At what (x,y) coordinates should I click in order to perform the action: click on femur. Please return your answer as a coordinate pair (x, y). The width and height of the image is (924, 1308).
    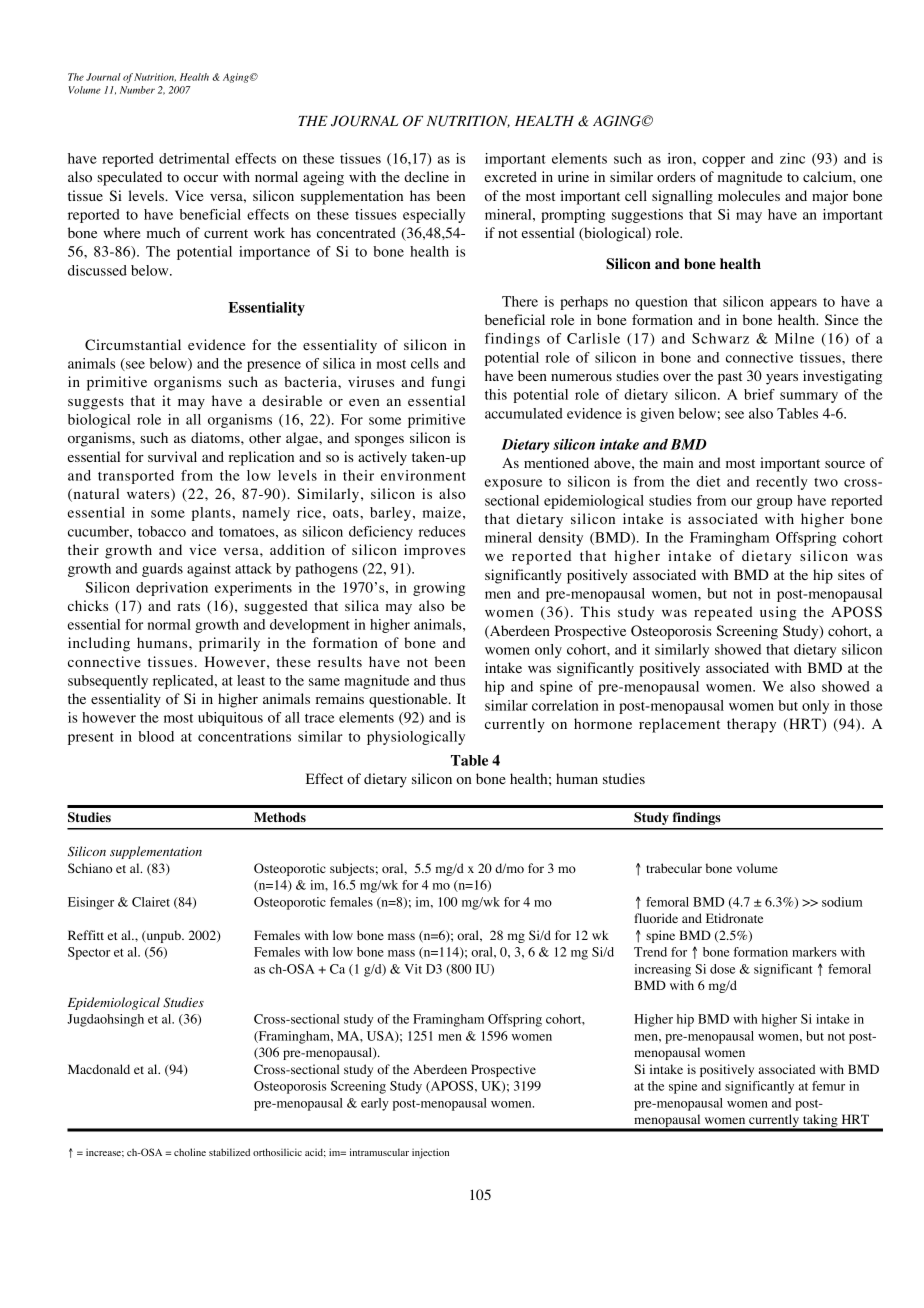
    Looking at the image, I should click on (828, 1086).
